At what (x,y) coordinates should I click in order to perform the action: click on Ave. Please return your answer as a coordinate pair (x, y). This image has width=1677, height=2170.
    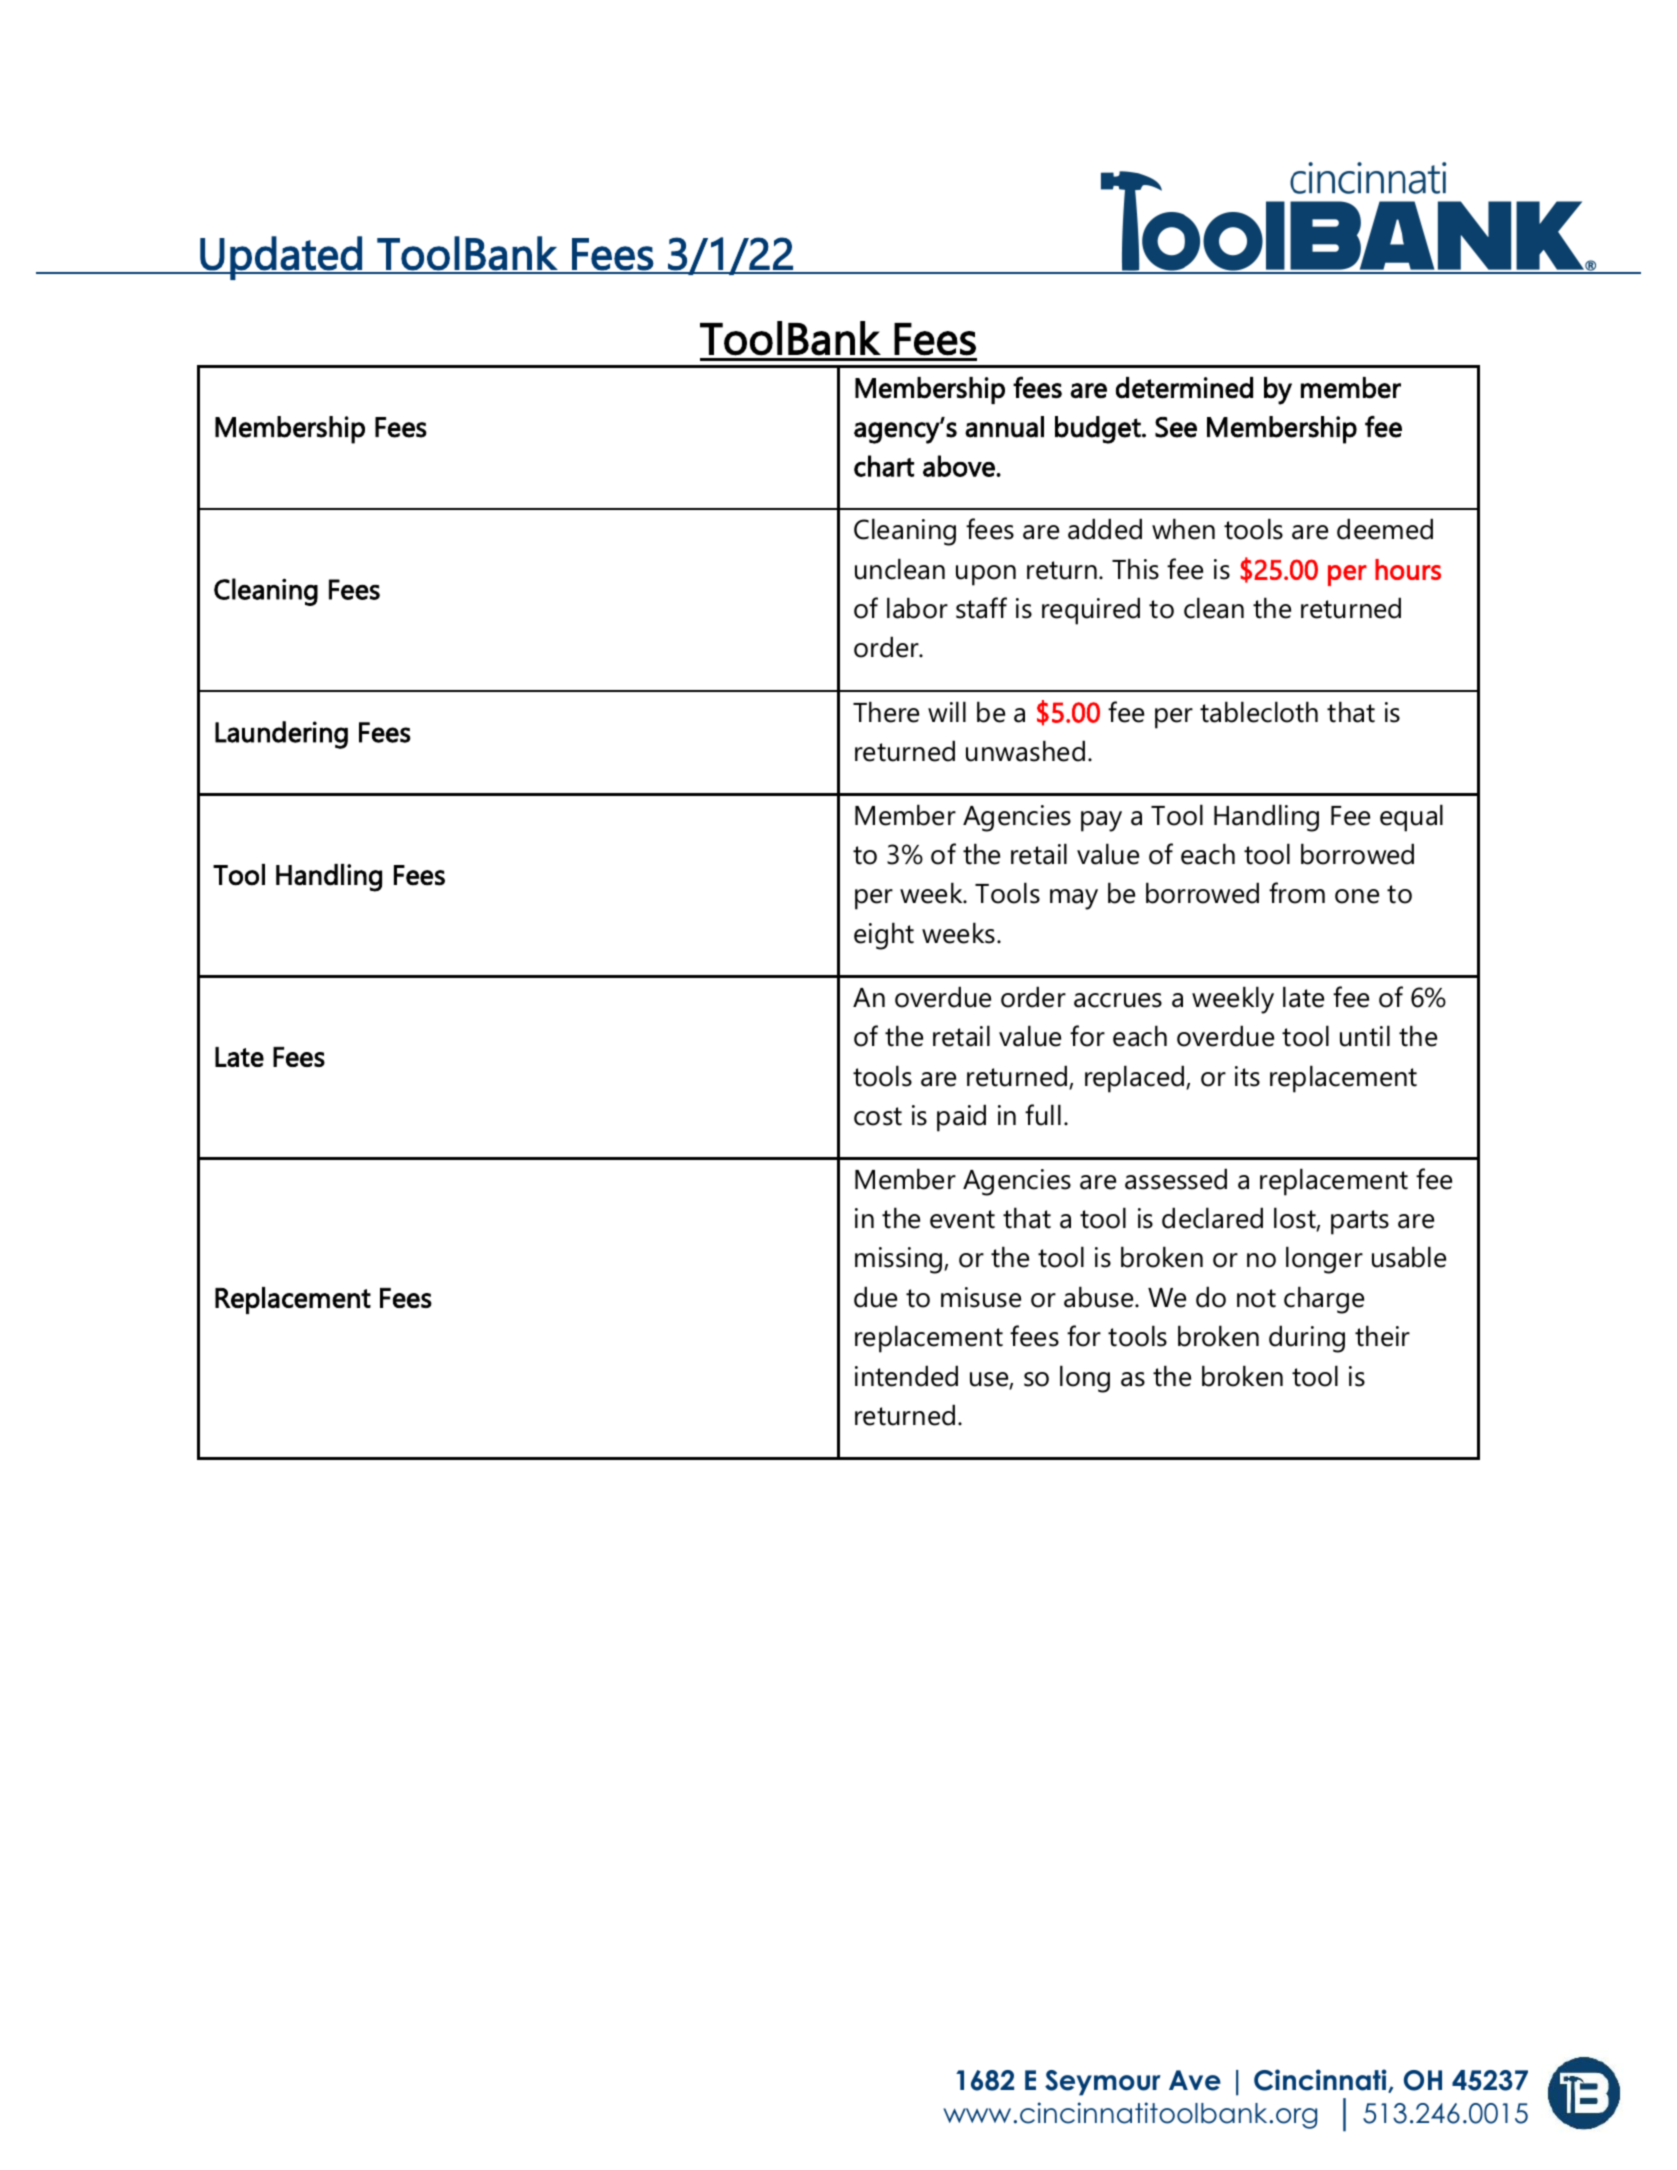
    Looking at the image, I should click on (1195, 2080).
